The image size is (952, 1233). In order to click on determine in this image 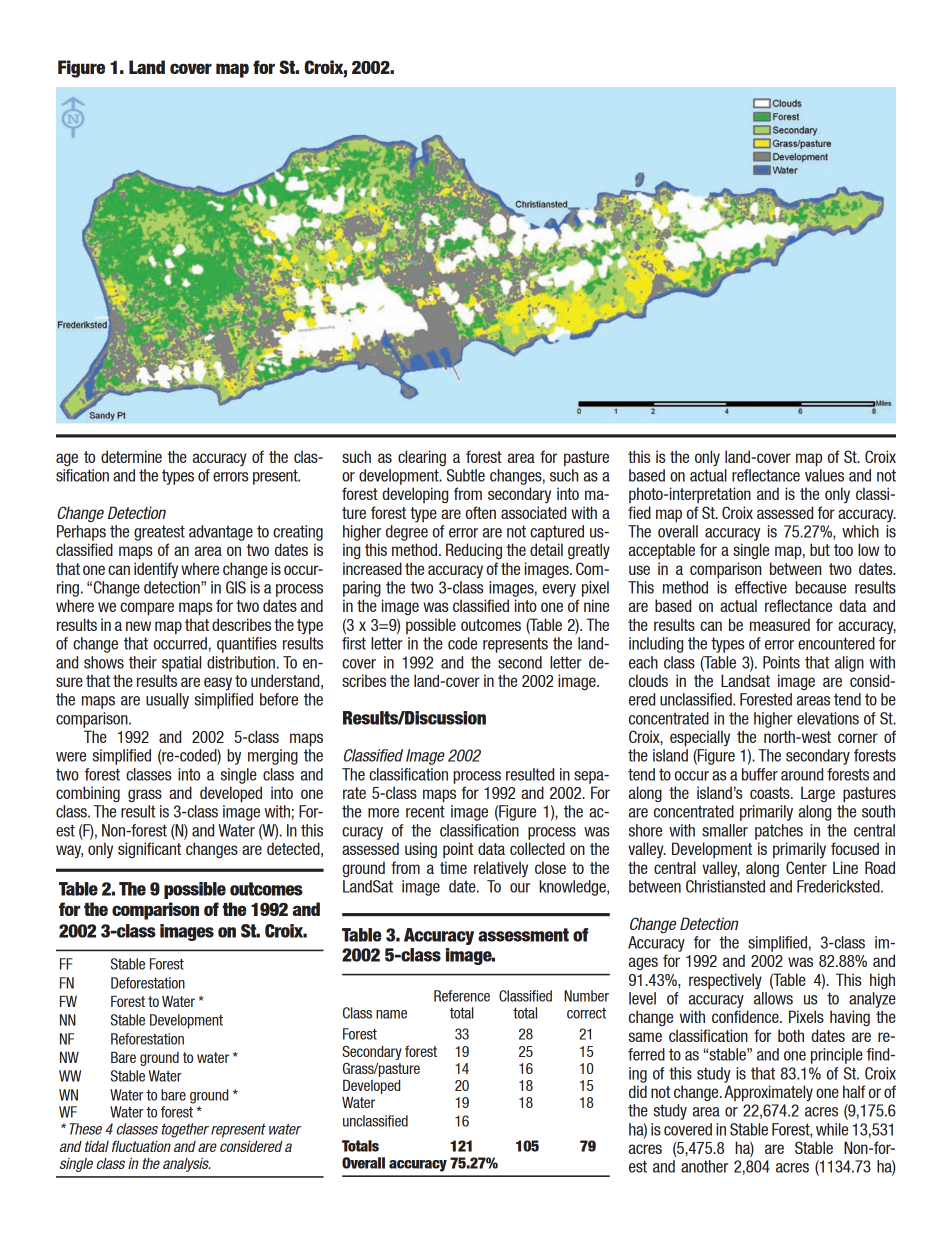, I will do `click(131, 456)`.
